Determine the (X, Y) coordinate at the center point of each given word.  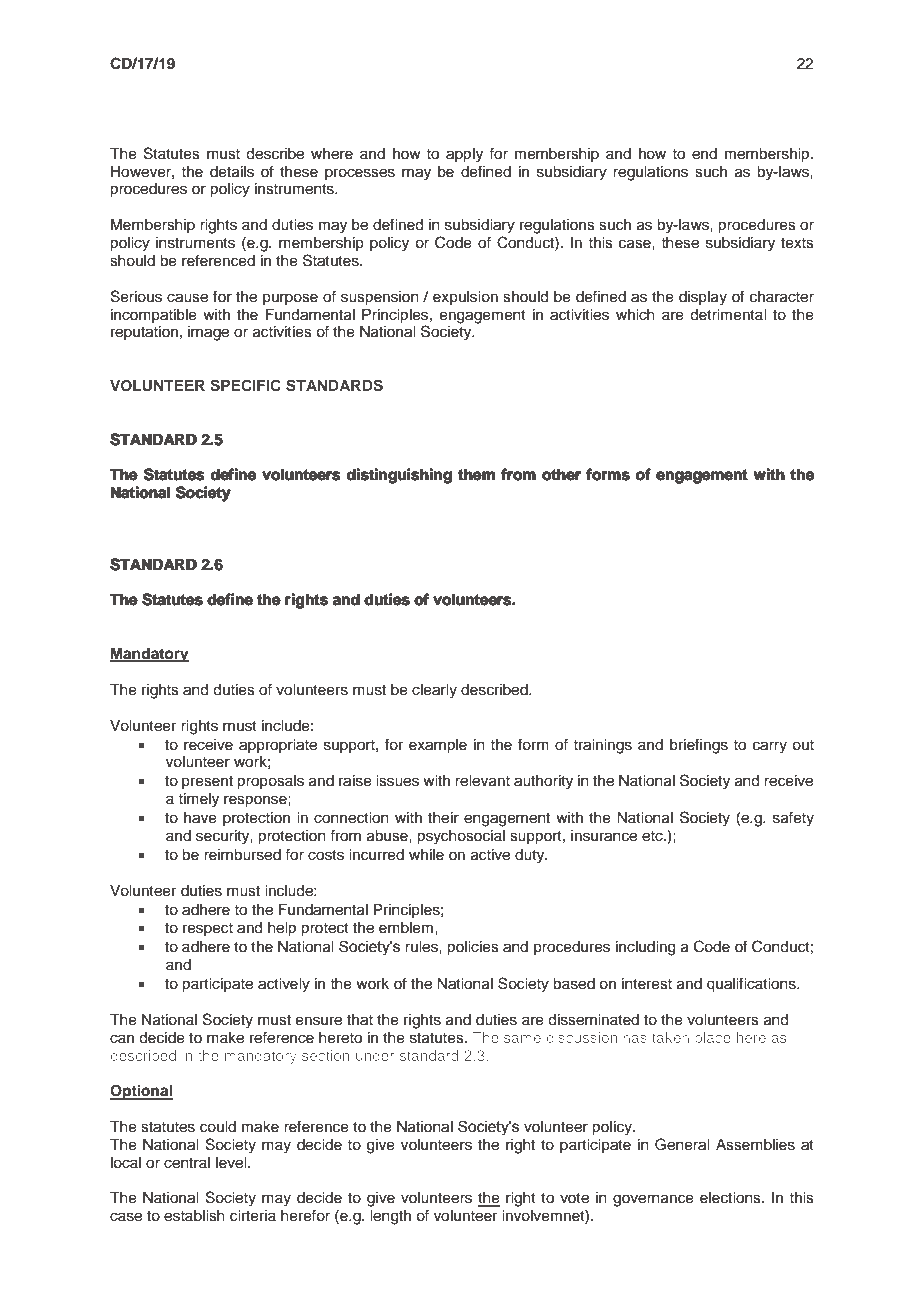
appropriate (278, 746)
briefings (699, 746)
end (704, 154)
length (390, 1217)
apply (464, 155)
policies (473, 948)
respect (208, 929)
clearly (434, 691)
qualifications (752, 985)
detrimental (728, 315)
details (232, 172)
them (476, 474)
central (187, 1163)
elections (731, 1198)
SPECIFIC (246, 385)
